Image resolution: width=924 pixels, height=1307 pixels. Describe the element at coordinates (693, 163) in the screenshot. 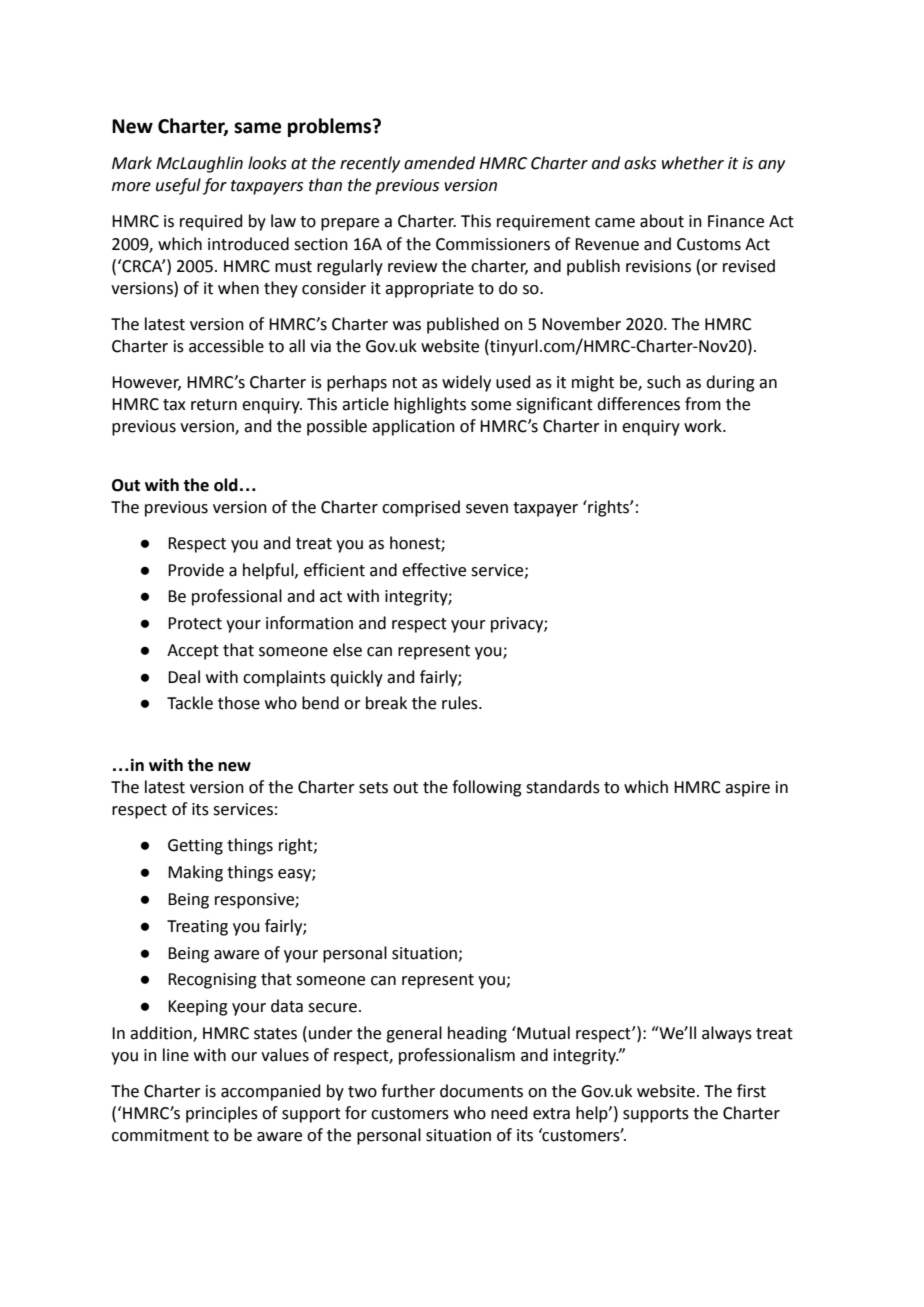

I see `whether` at that location.
